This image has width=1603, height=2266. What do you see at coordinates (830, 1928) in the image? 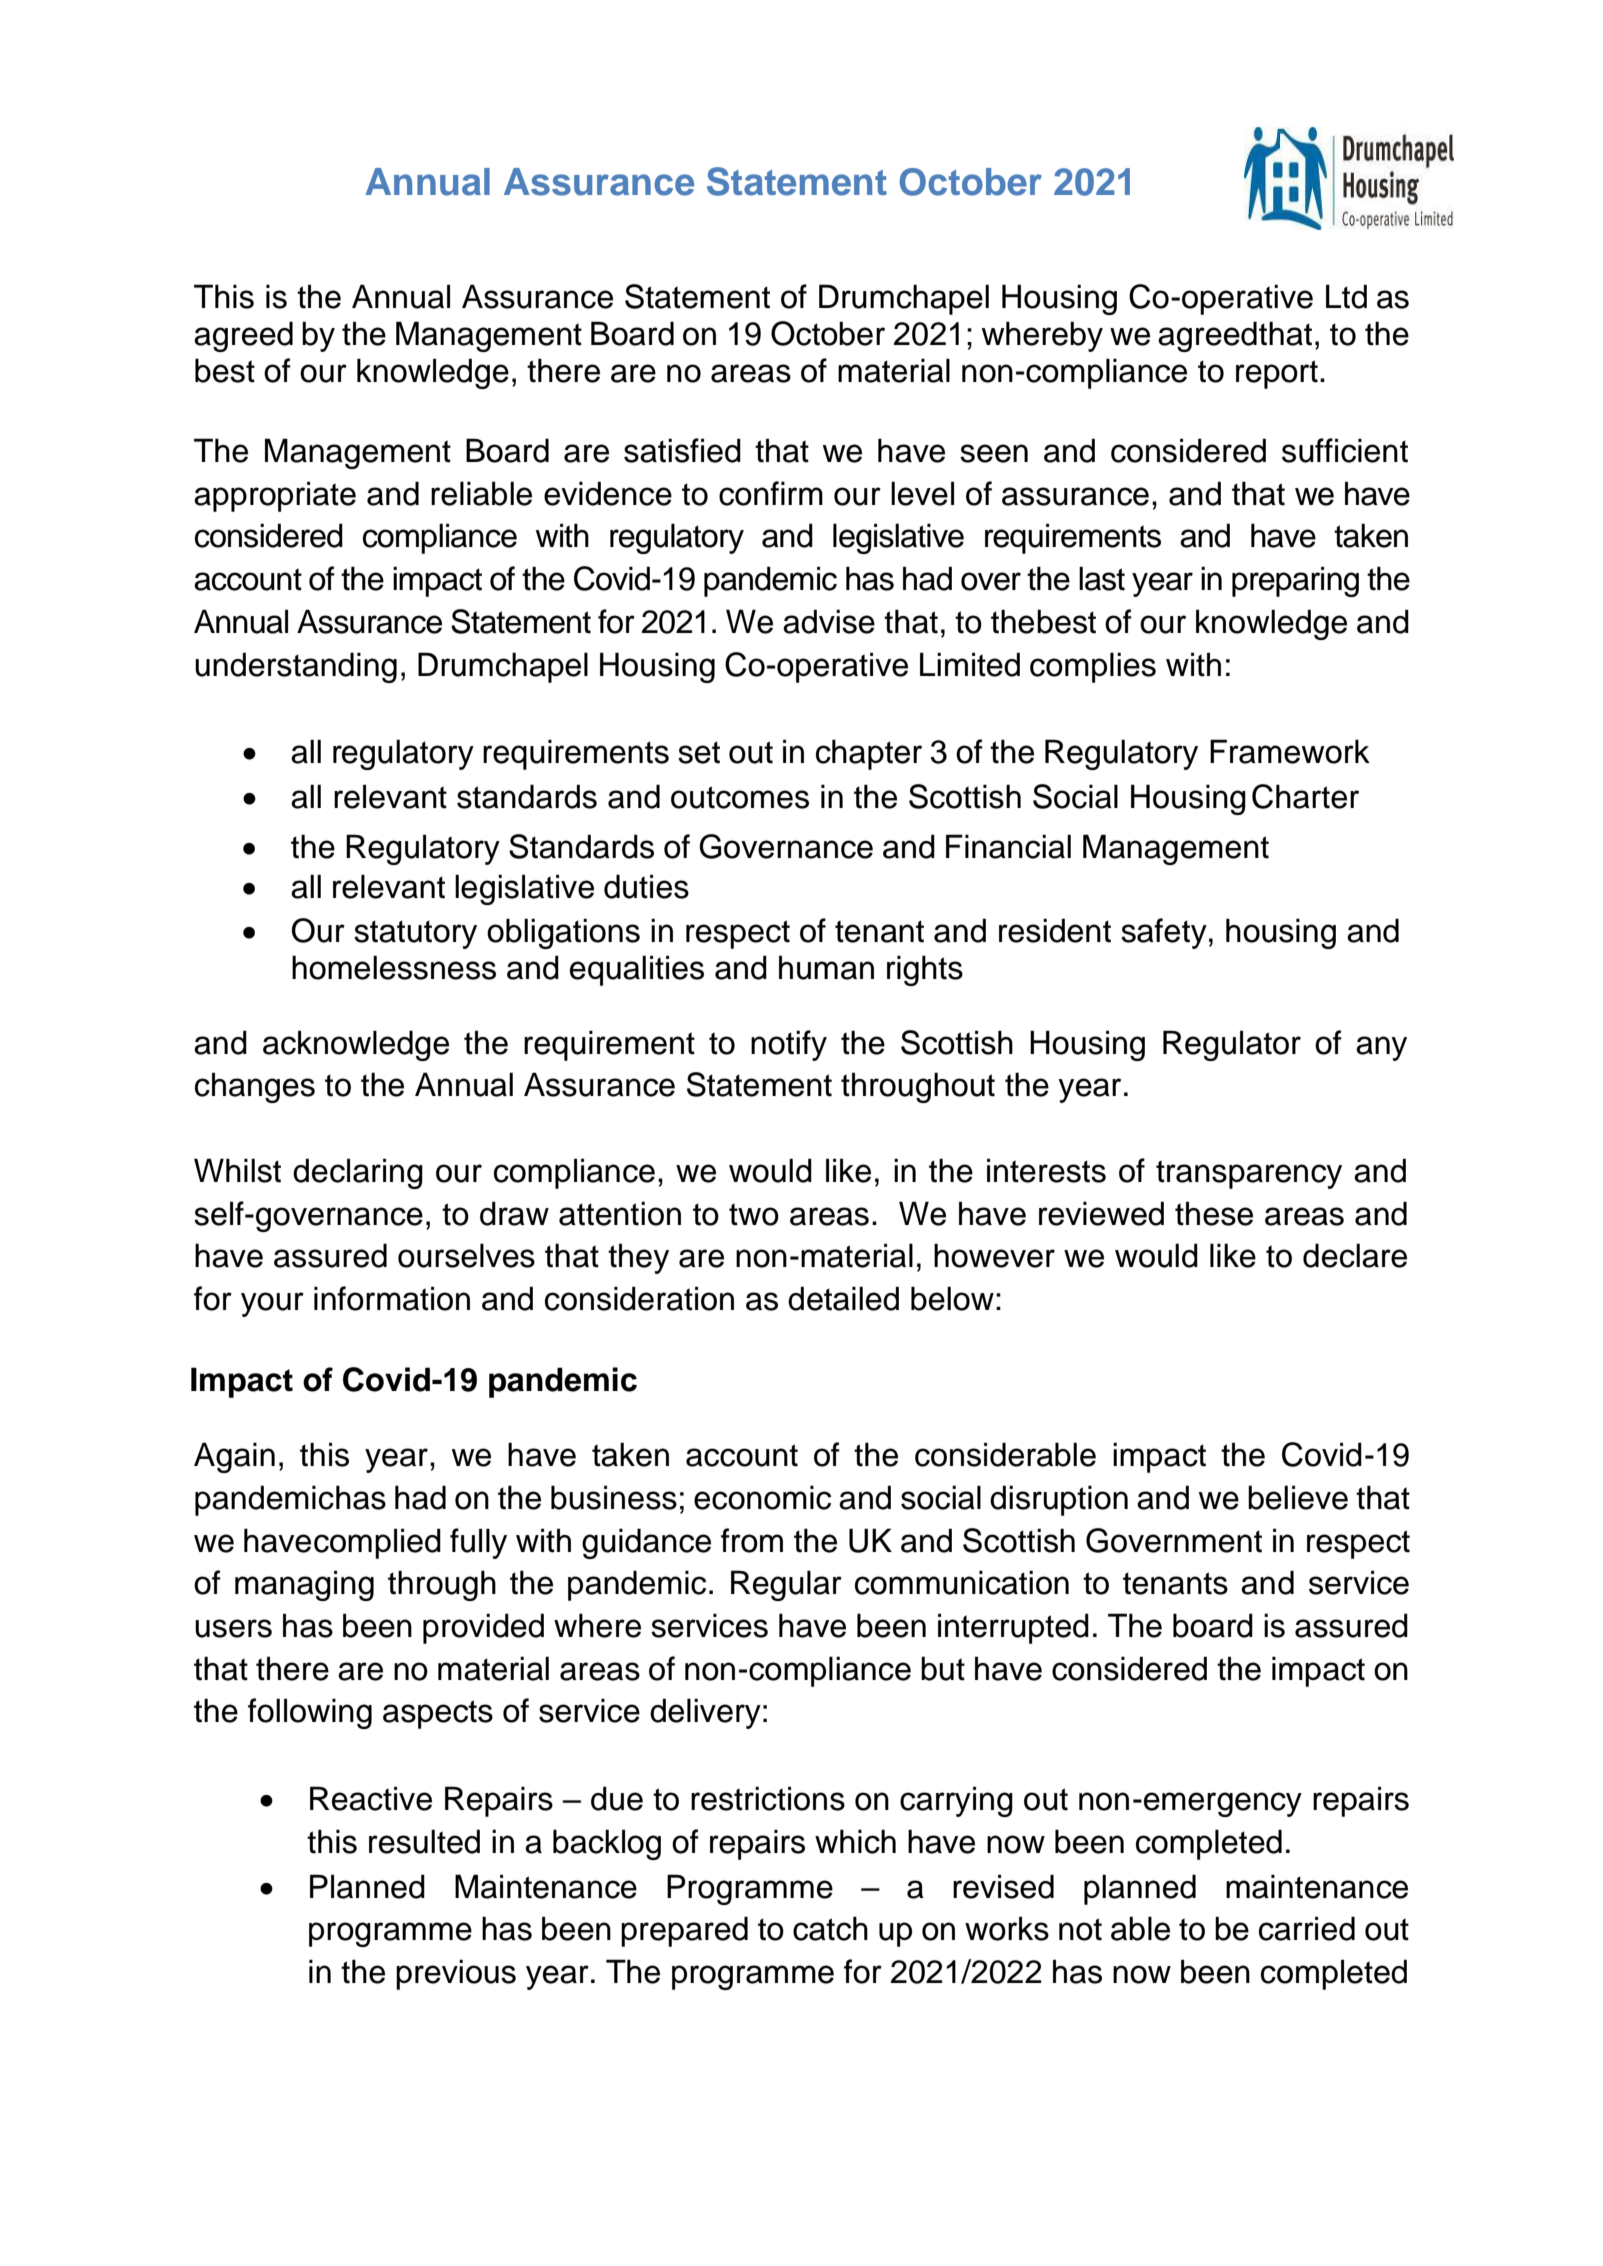
I see `catch` at bounding box center [830, 1928].
